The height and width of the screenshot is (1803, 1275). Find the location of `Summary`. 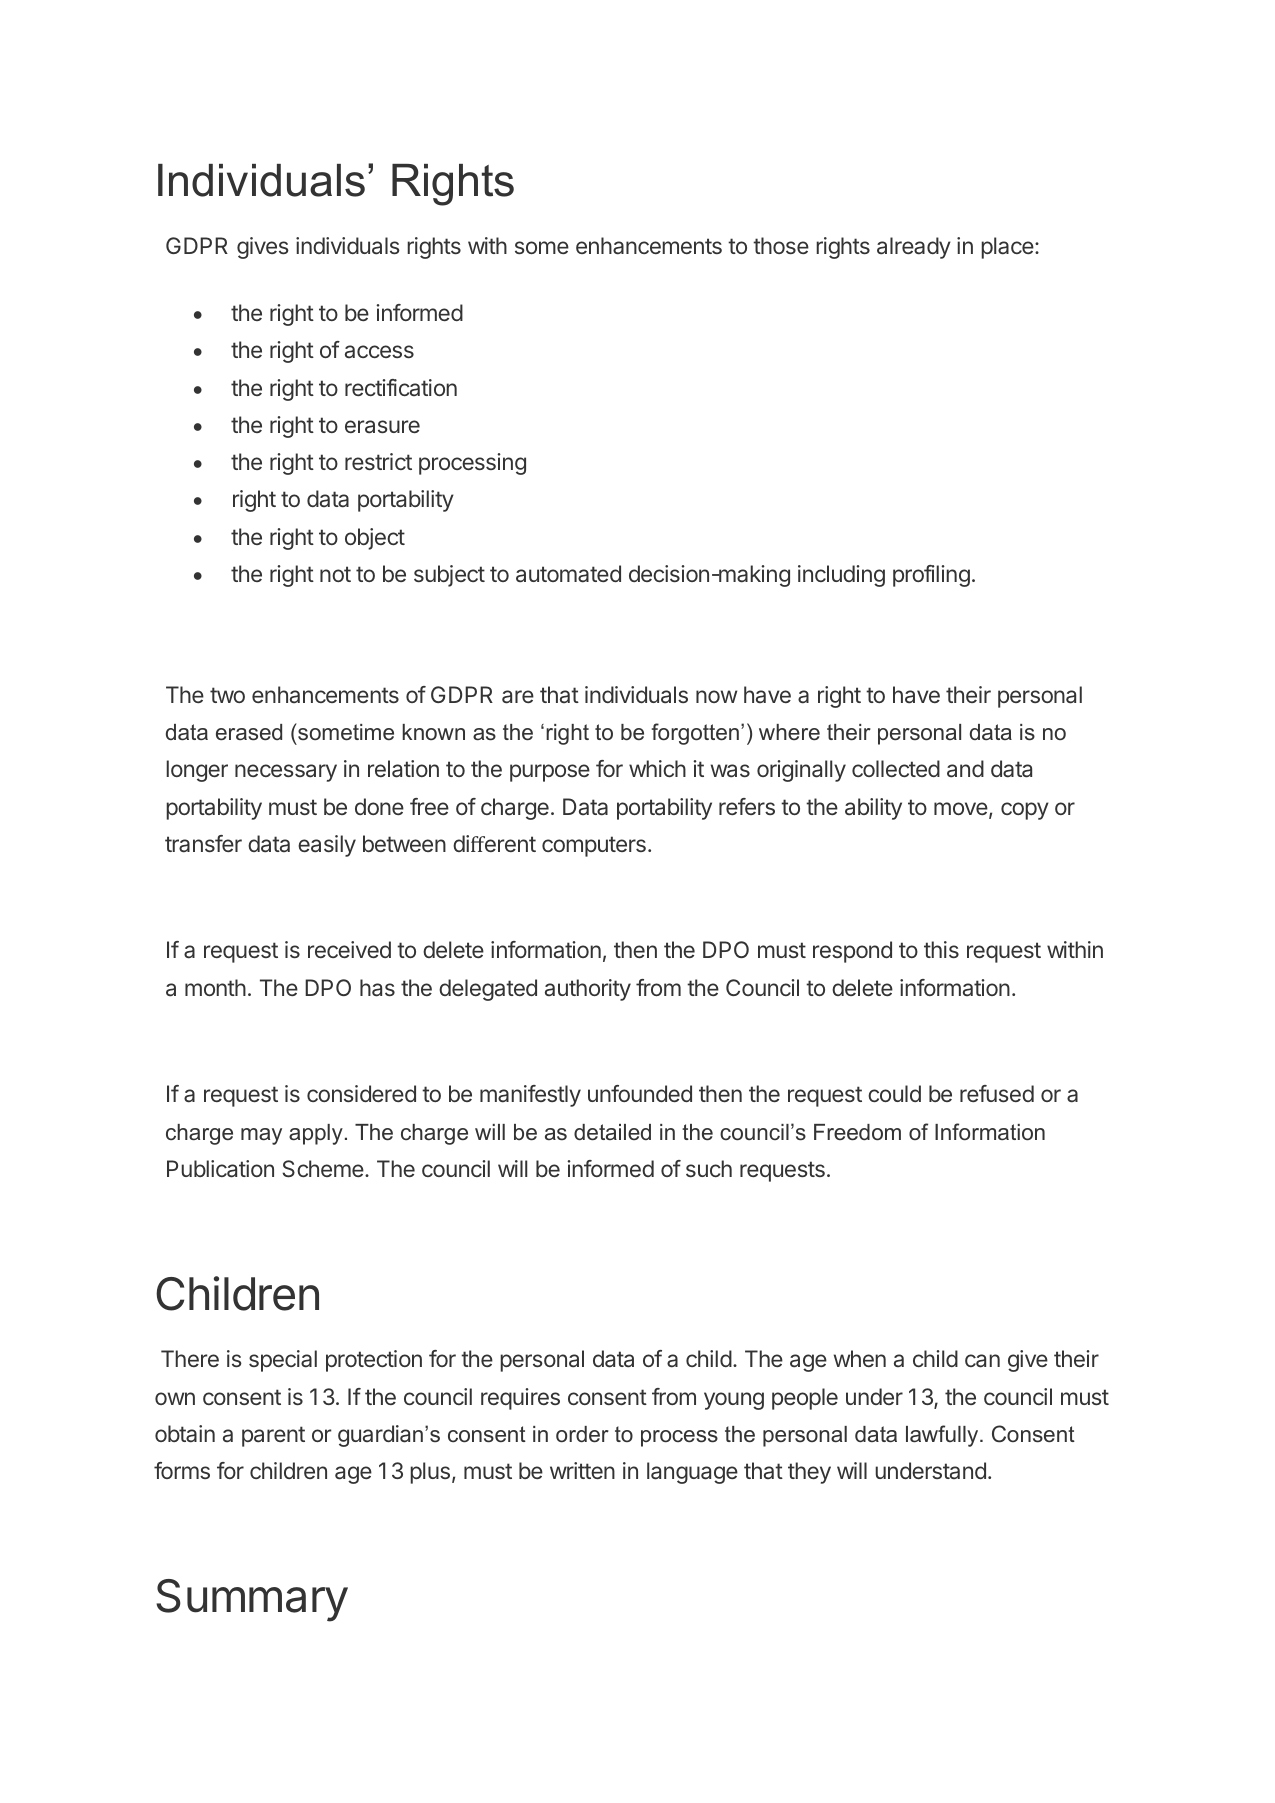

Summary is located at coordinates (252, 1600).
